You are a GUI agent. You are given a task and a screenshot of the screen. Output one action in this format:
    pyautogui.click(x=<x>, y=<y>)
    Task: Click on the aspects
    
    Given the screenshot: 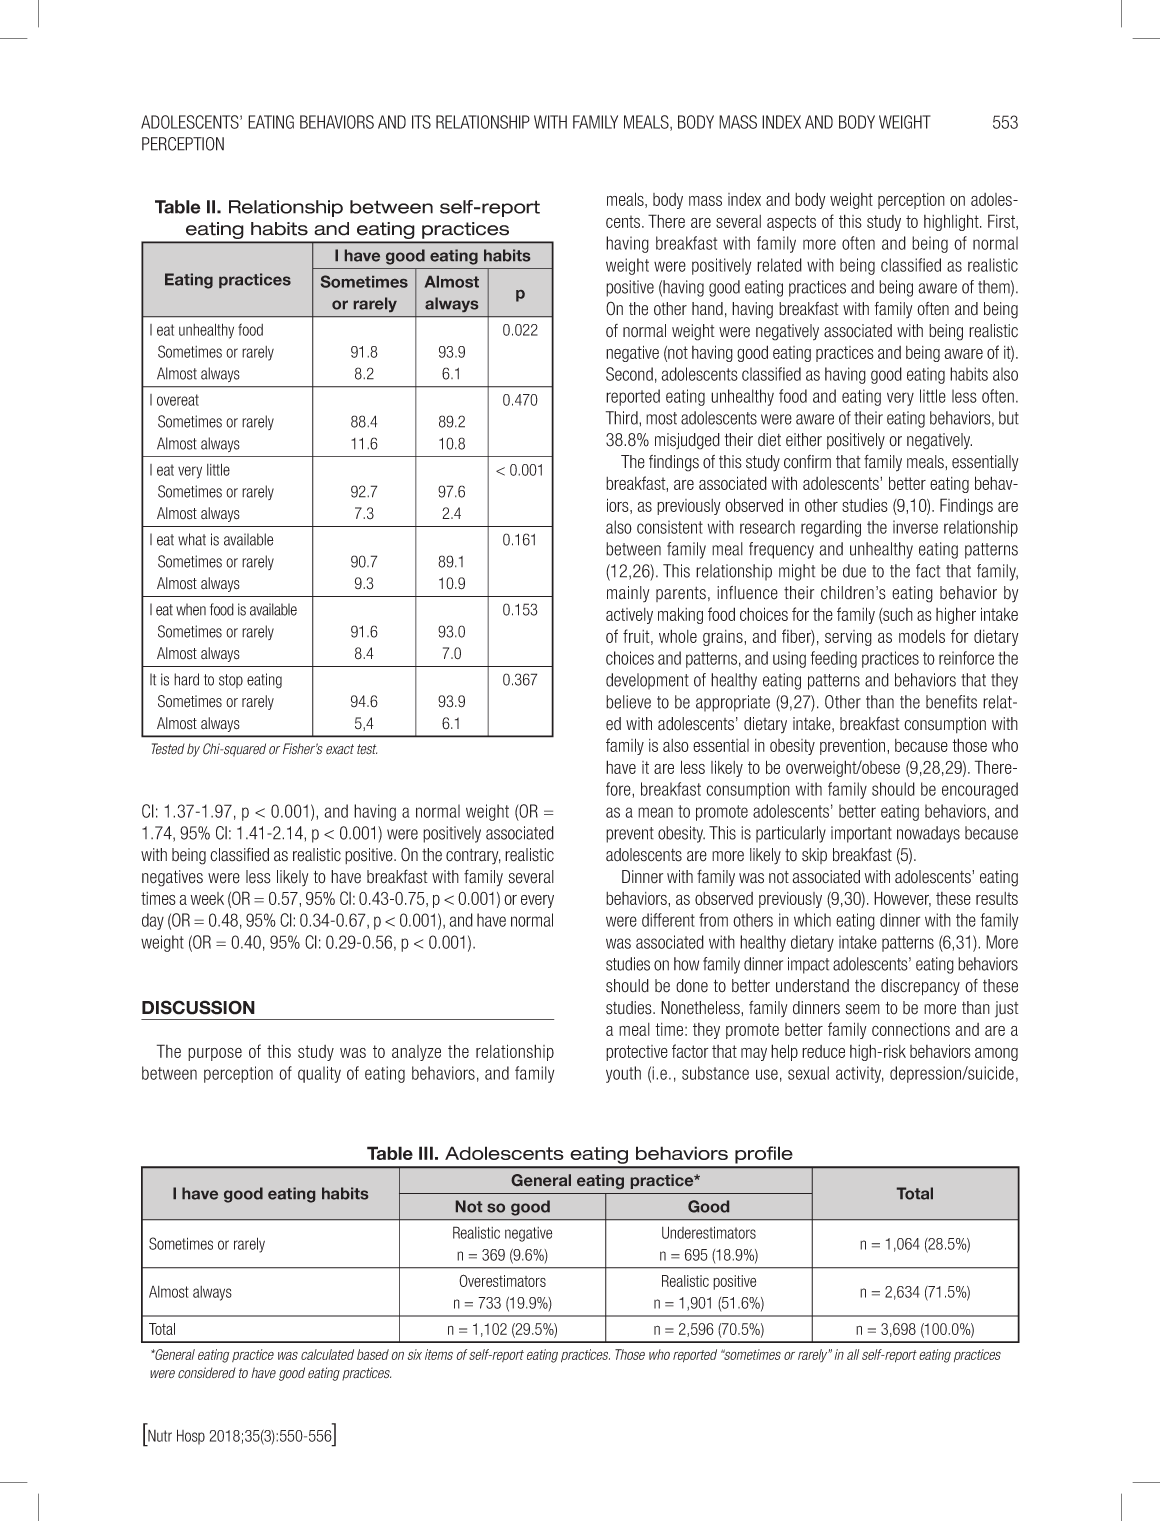 What is the action you would take?
    pyautogui.click(x=791, y=223)
